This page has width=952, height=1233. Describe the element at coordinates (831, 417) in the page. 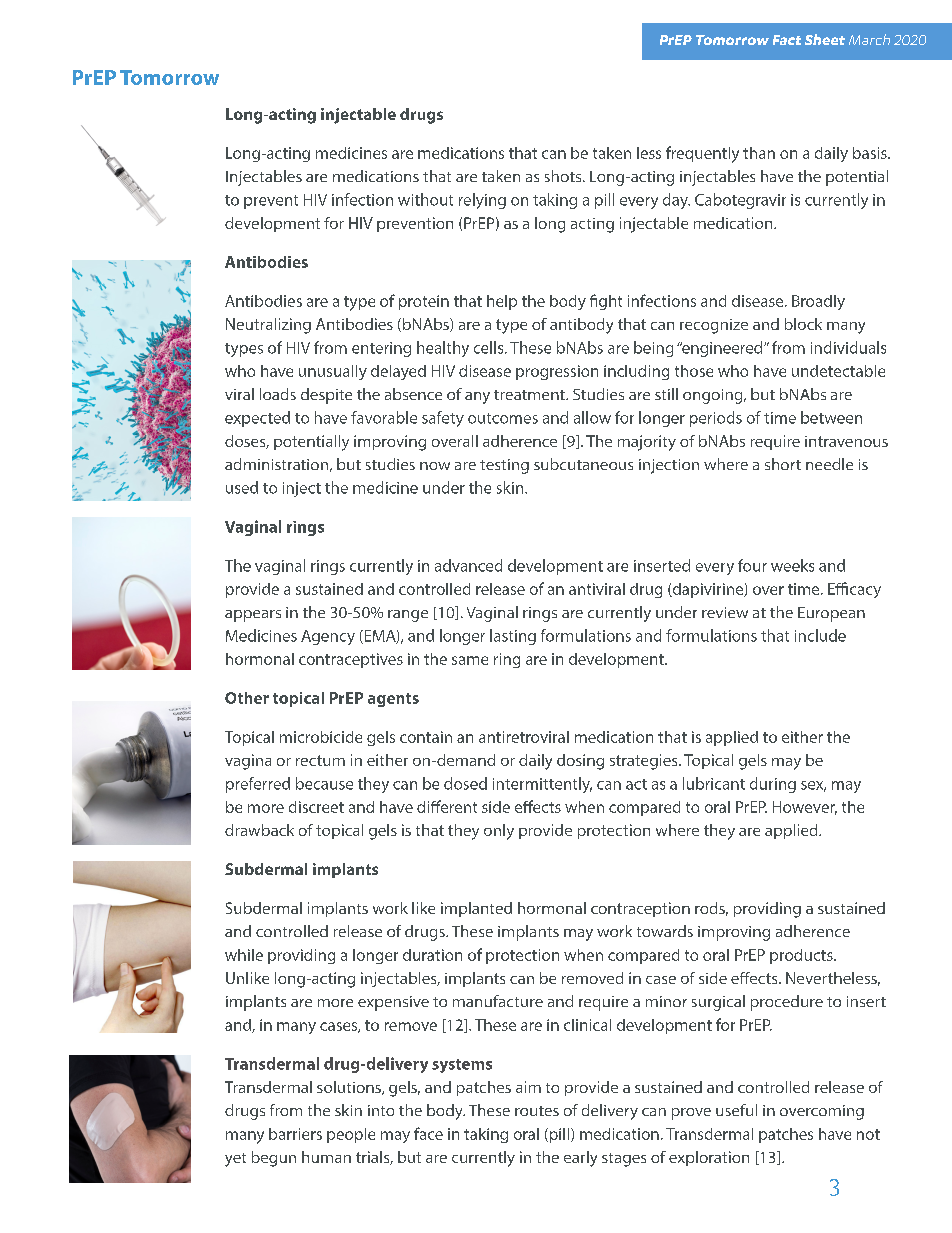

I see `between` at that location.
